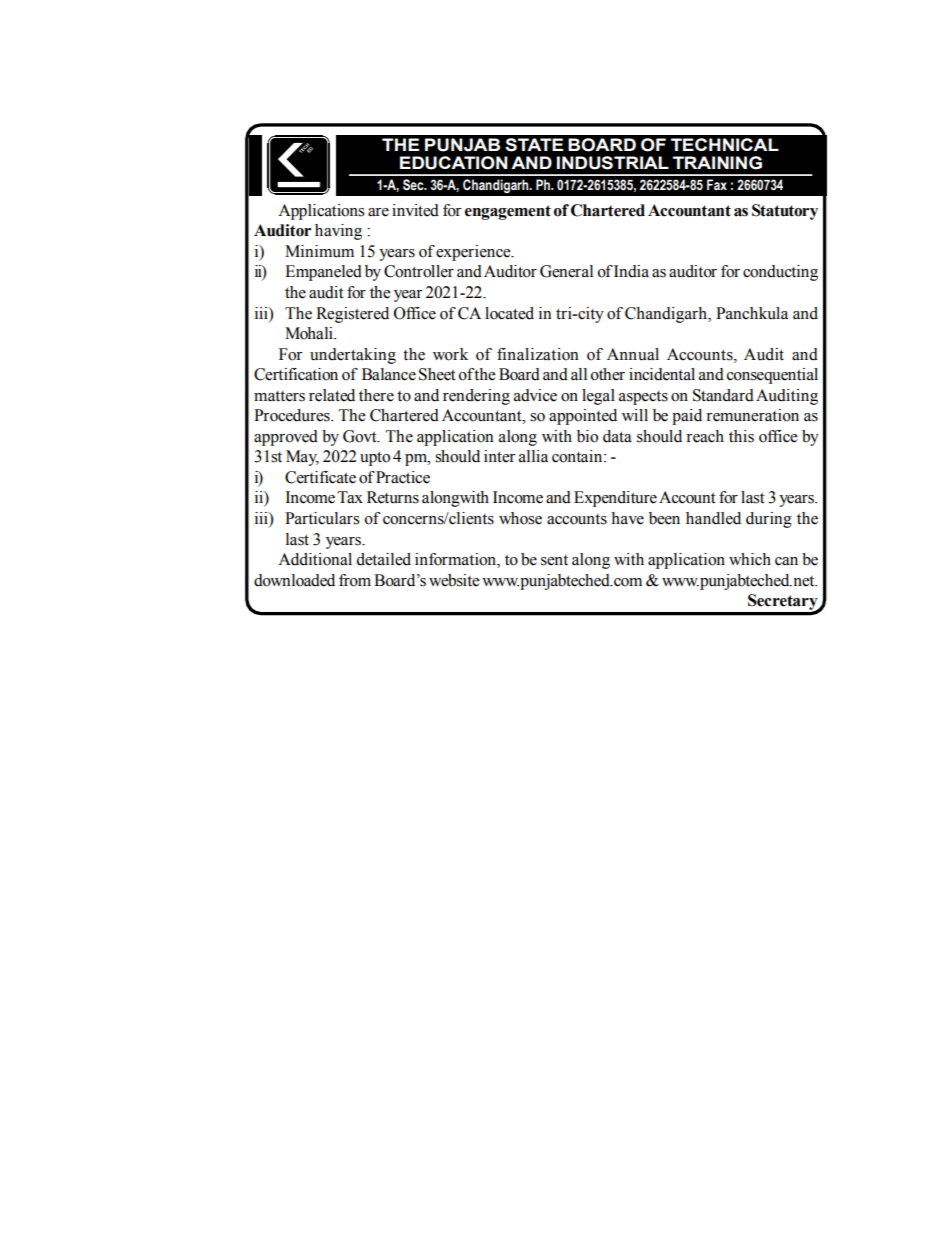 The width and height of the image is (952, 1233). I want to click on sent, so click(554, 560).
